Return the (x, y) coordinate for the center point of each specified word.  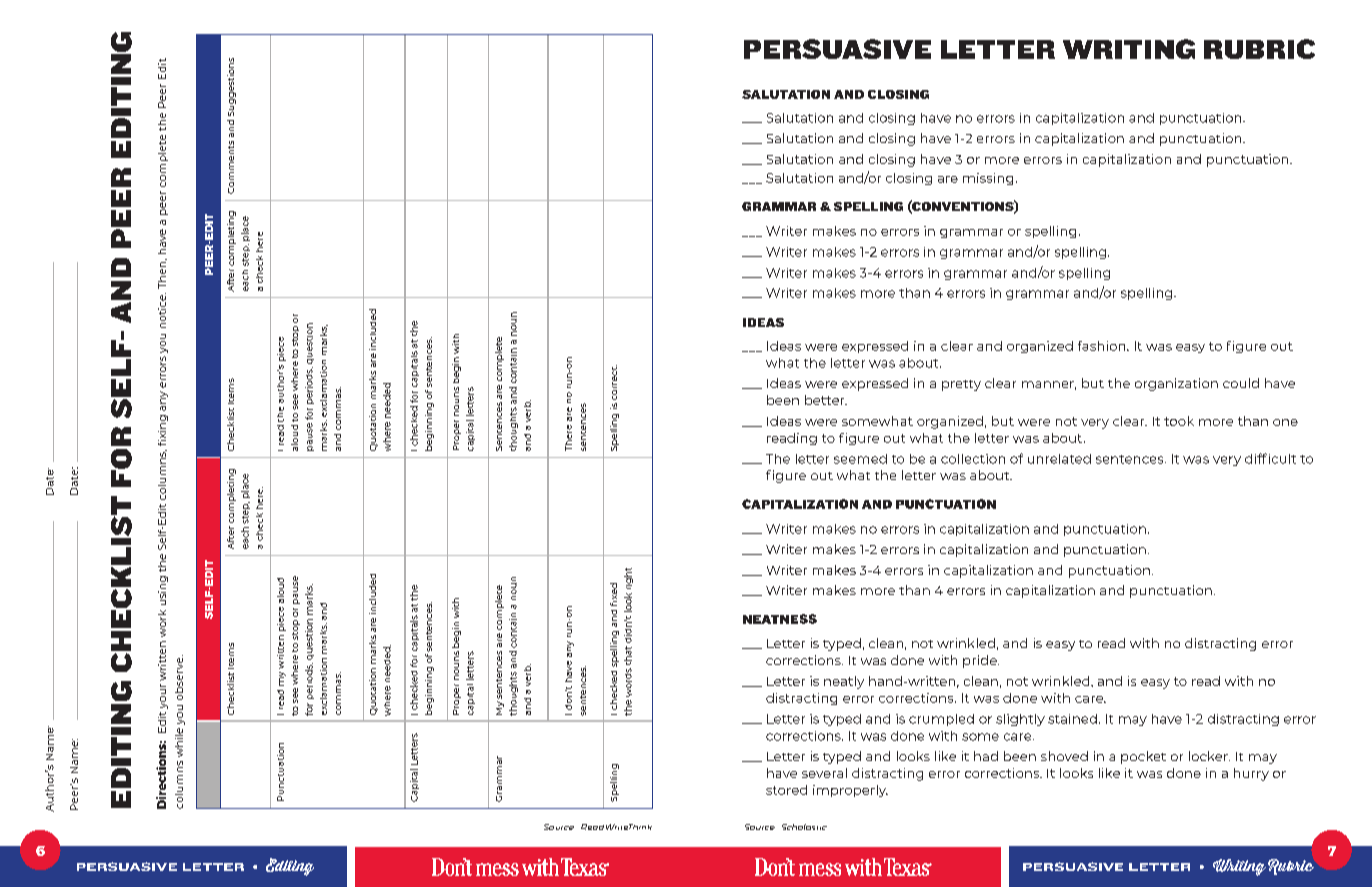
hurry (1251, 774)
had (986, 756)
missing (988, 179)
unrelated (1059, 459)
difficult (1270, 458)
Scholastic (804, 827)
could (1241, 383)
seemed (860, 459)
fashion (1103, 346)
